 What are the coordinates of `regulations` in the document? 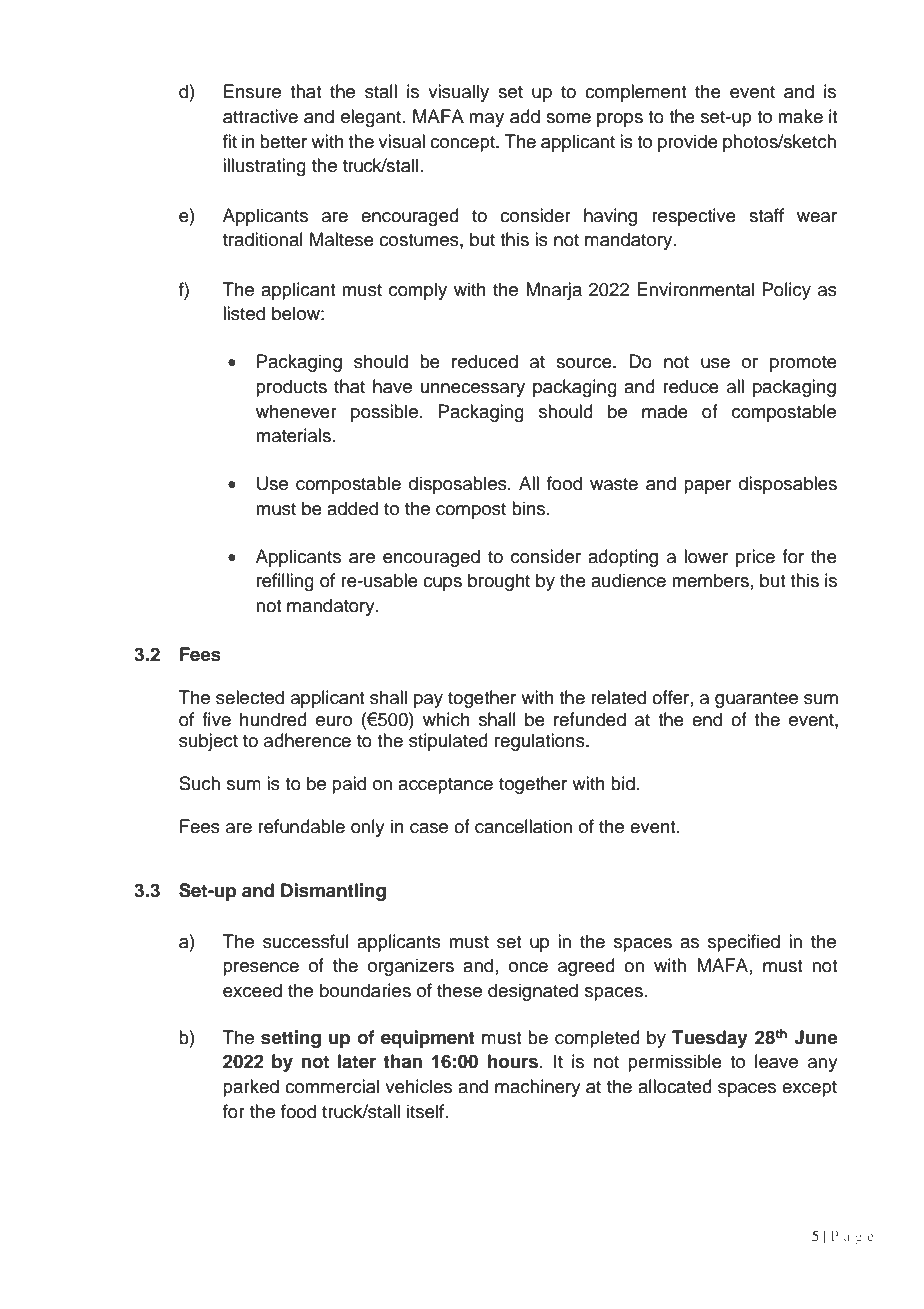 It's located at (541, 742).
